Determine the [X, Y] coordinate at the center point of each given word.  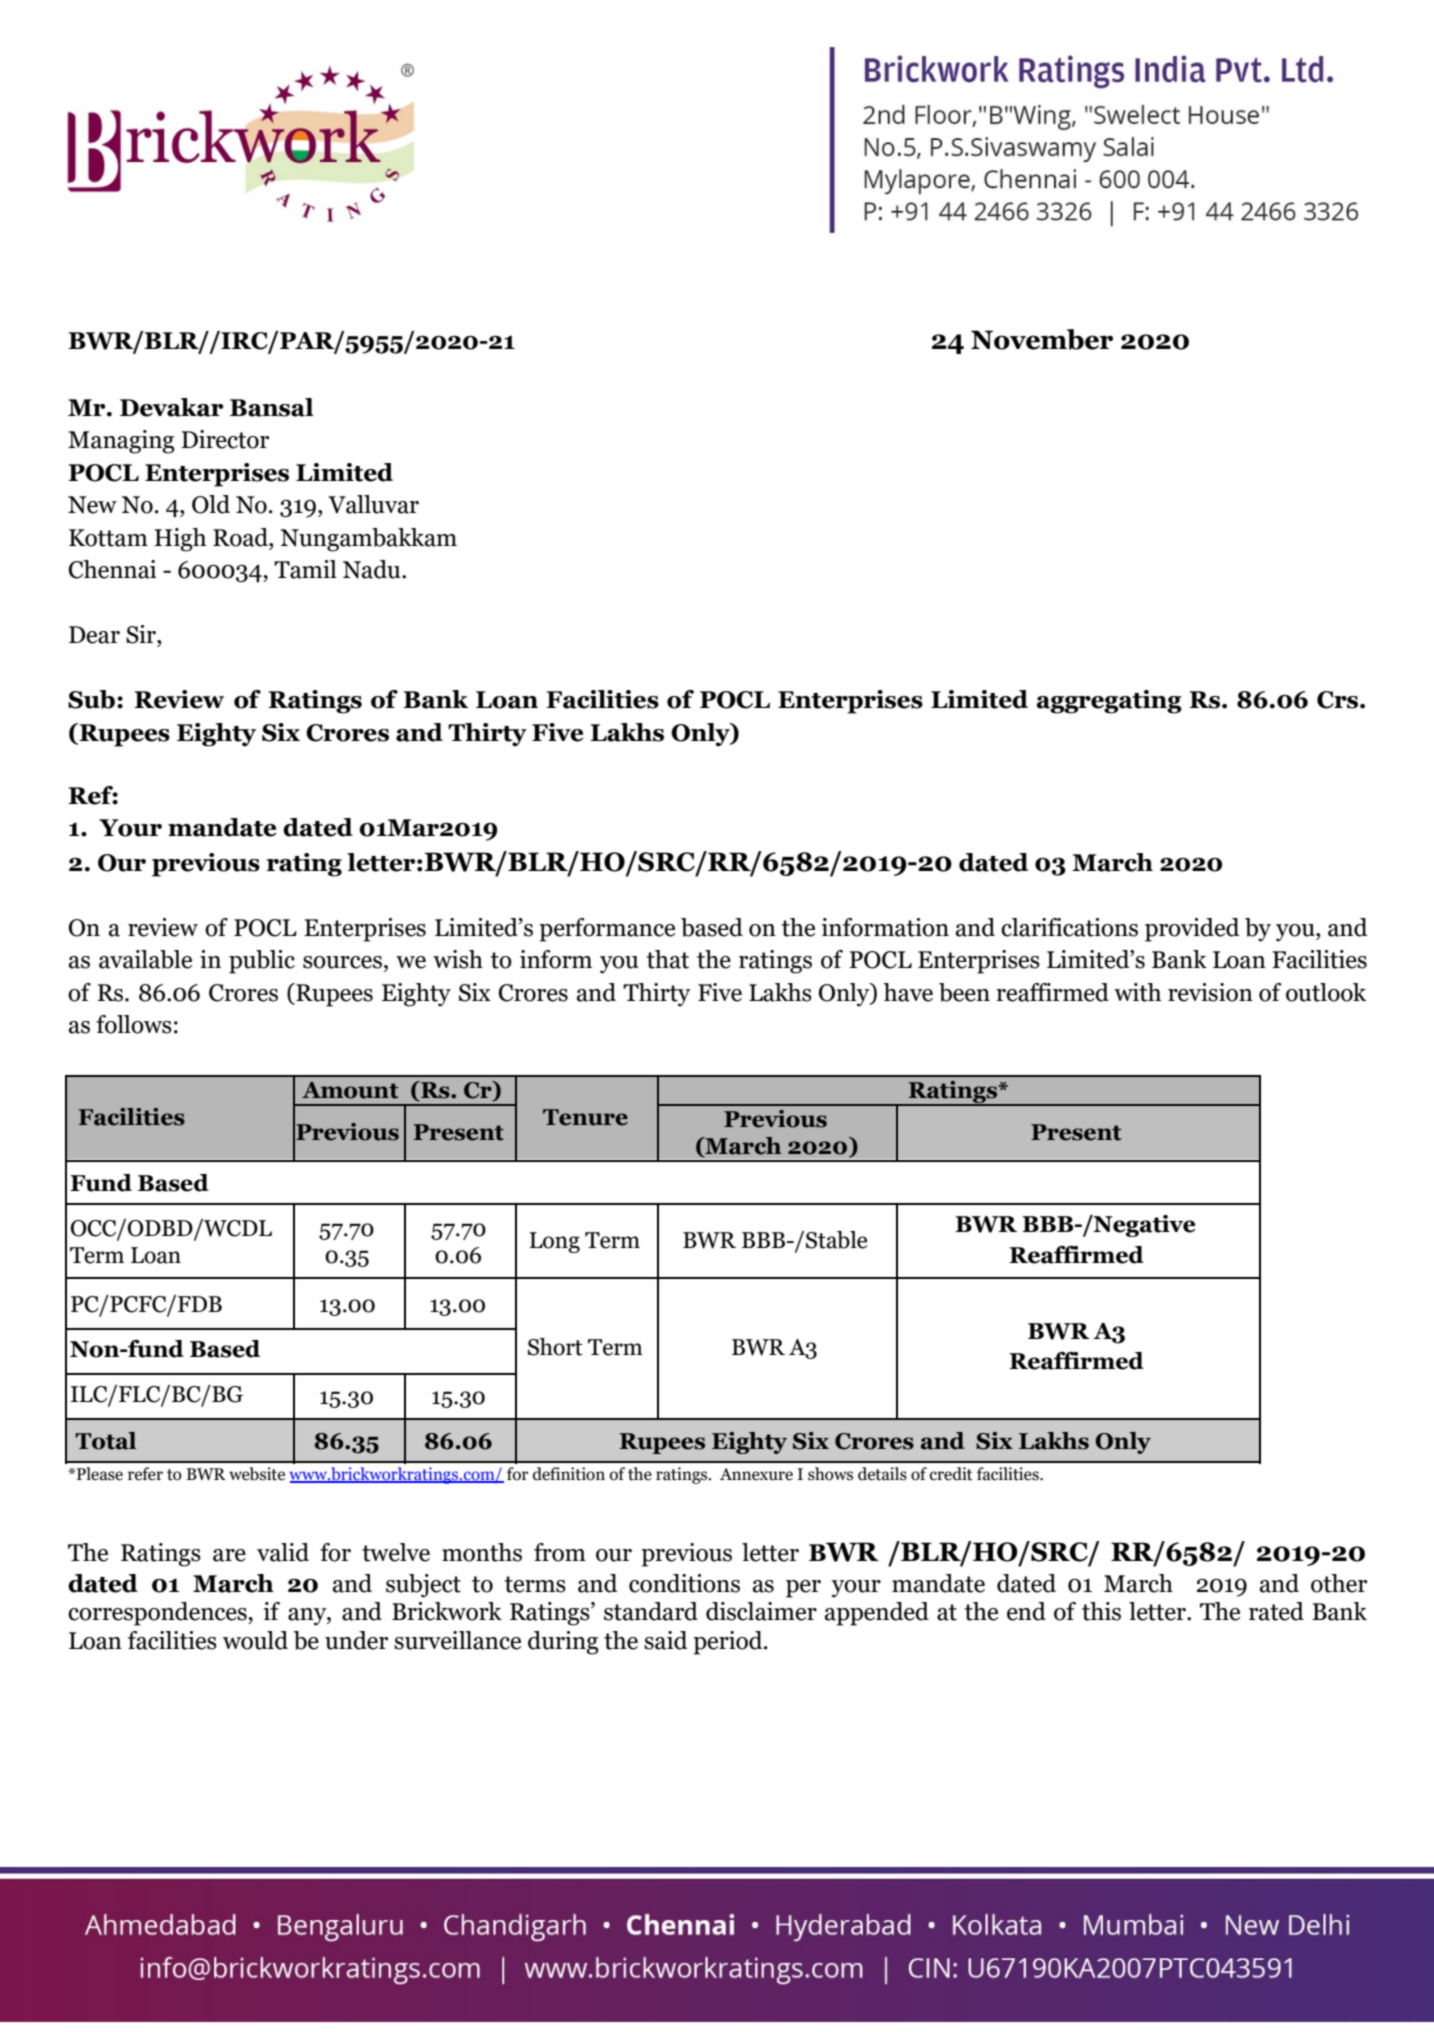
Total [105, 1441]
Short [555, 1347]
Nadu [373, 569]
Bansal [272, 407]
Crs [1339, 700]
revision [1210, 992]
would [255, 1640]
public [262, 962]
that [668, 959]
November [1042, 339]
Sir [142, 634]
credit [951, 1474]
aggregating [1109, 702]
